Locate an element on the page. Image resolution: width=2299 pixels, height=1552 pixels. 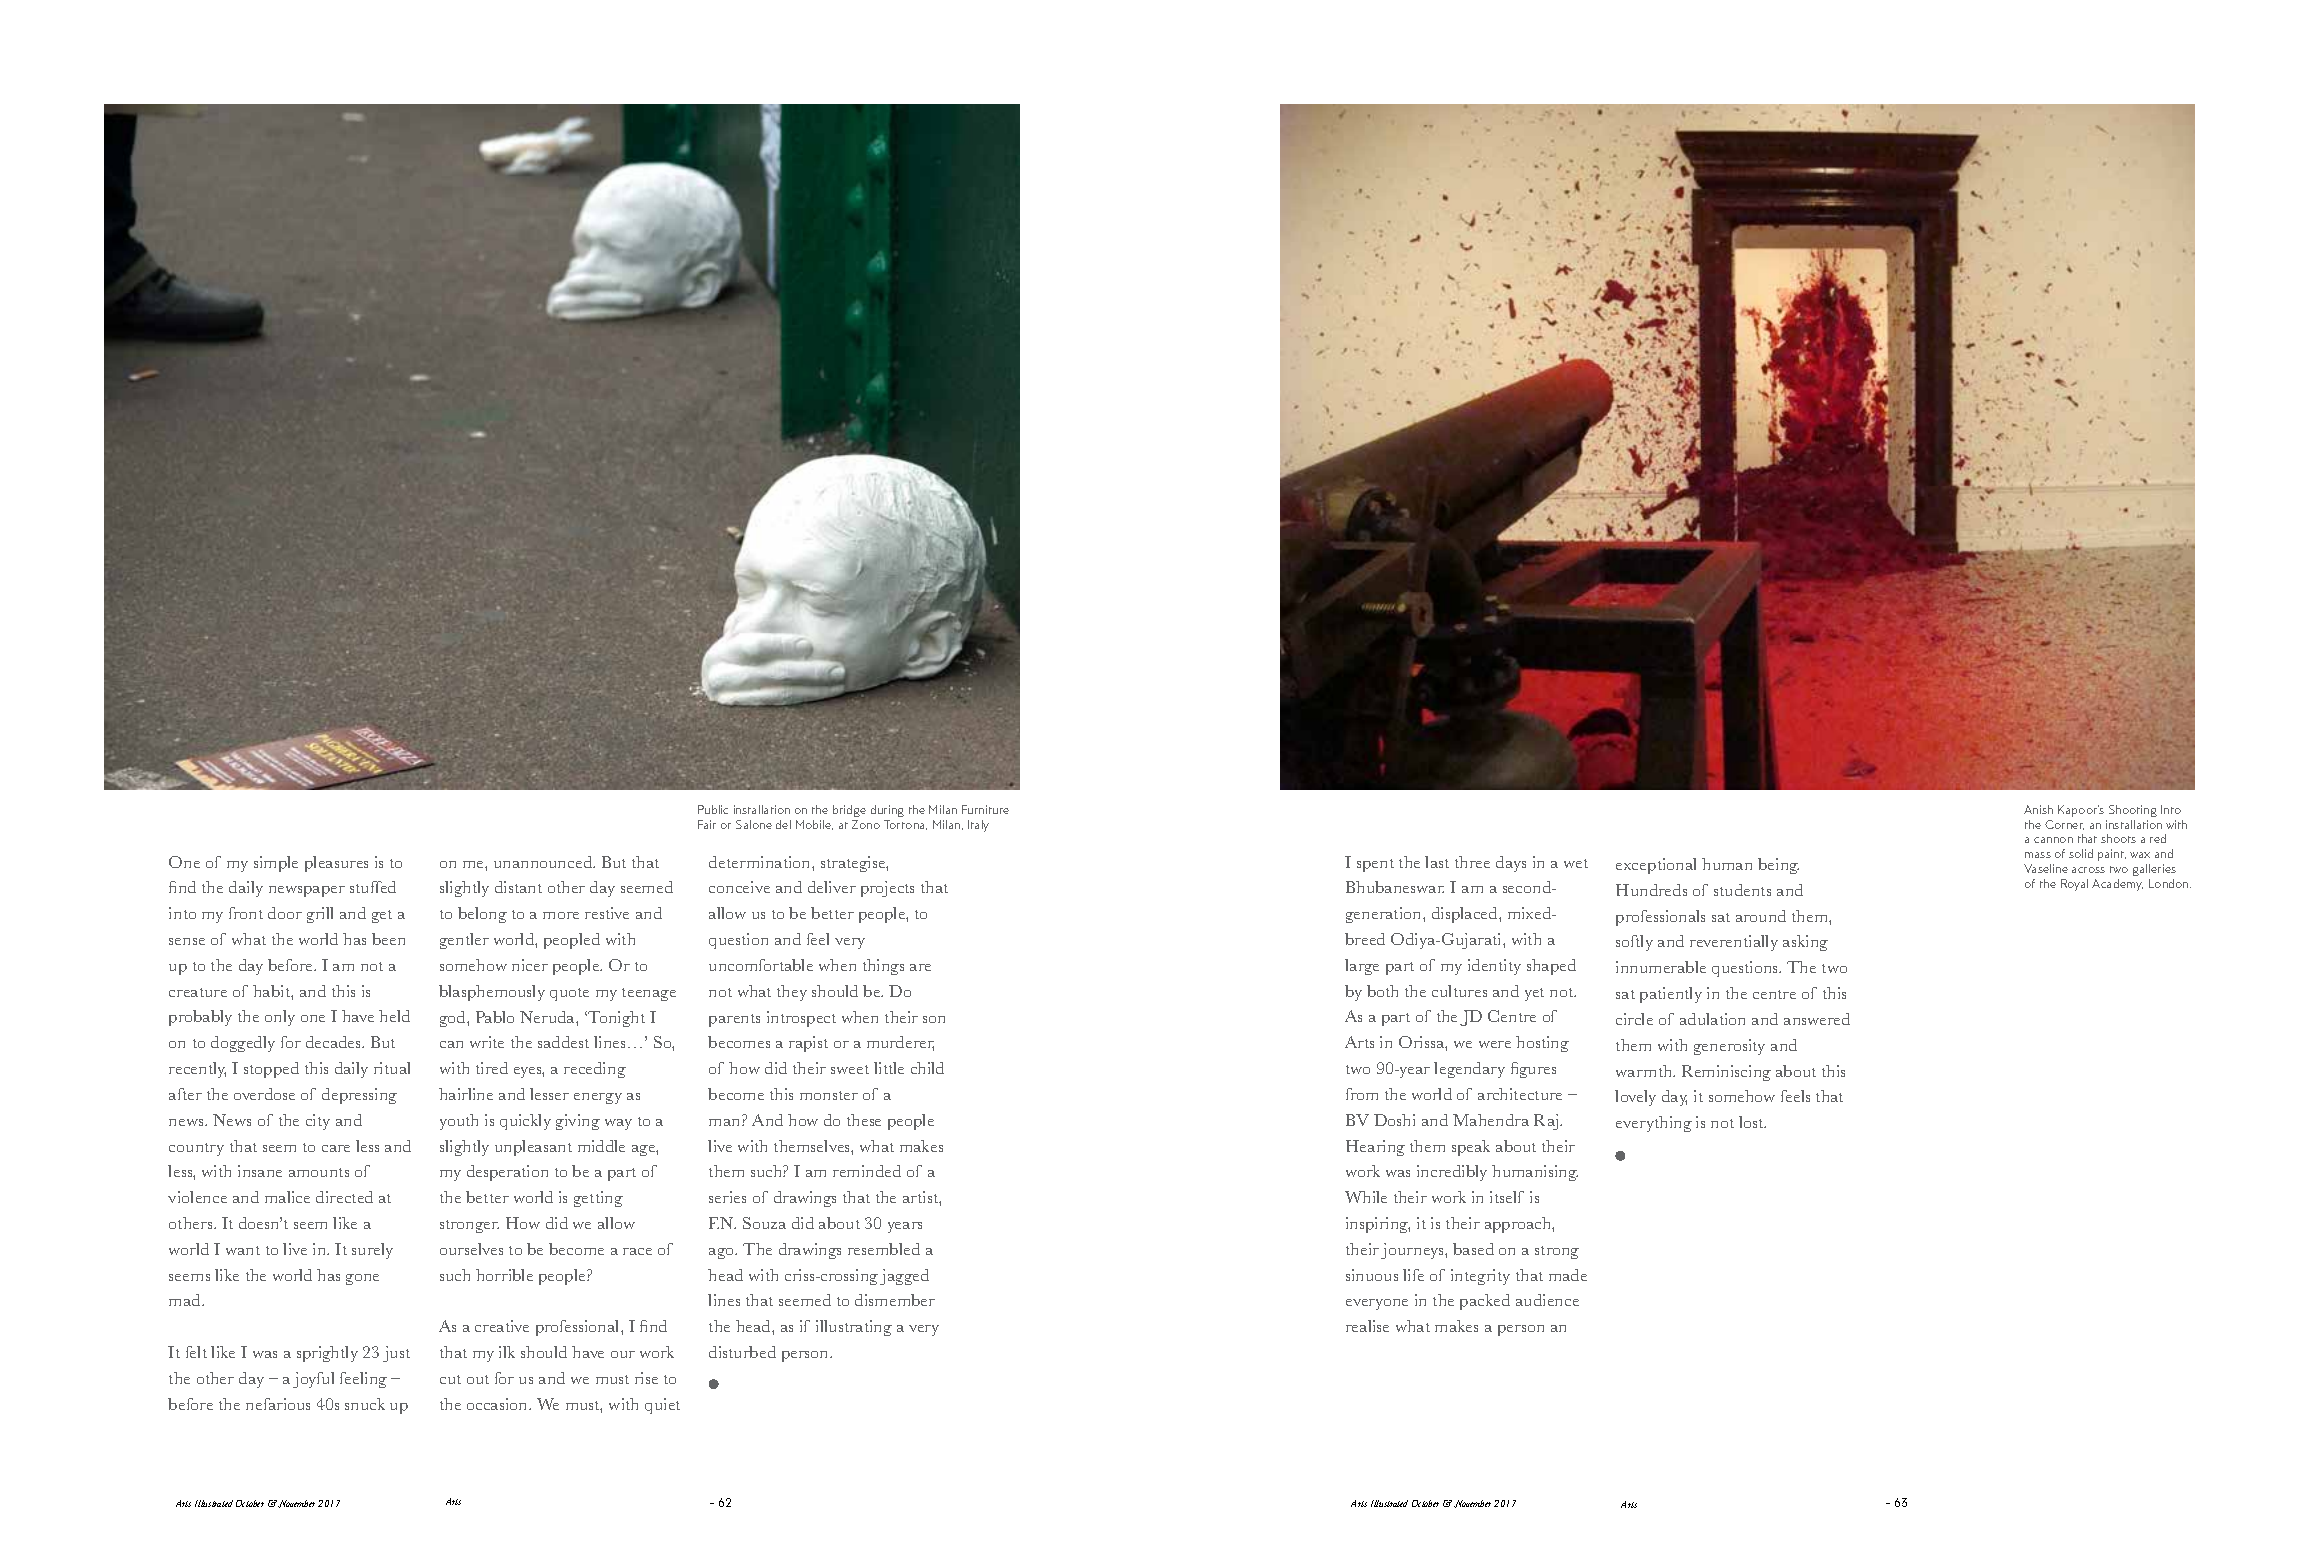
Italy is located at coordinates (978, 826).
